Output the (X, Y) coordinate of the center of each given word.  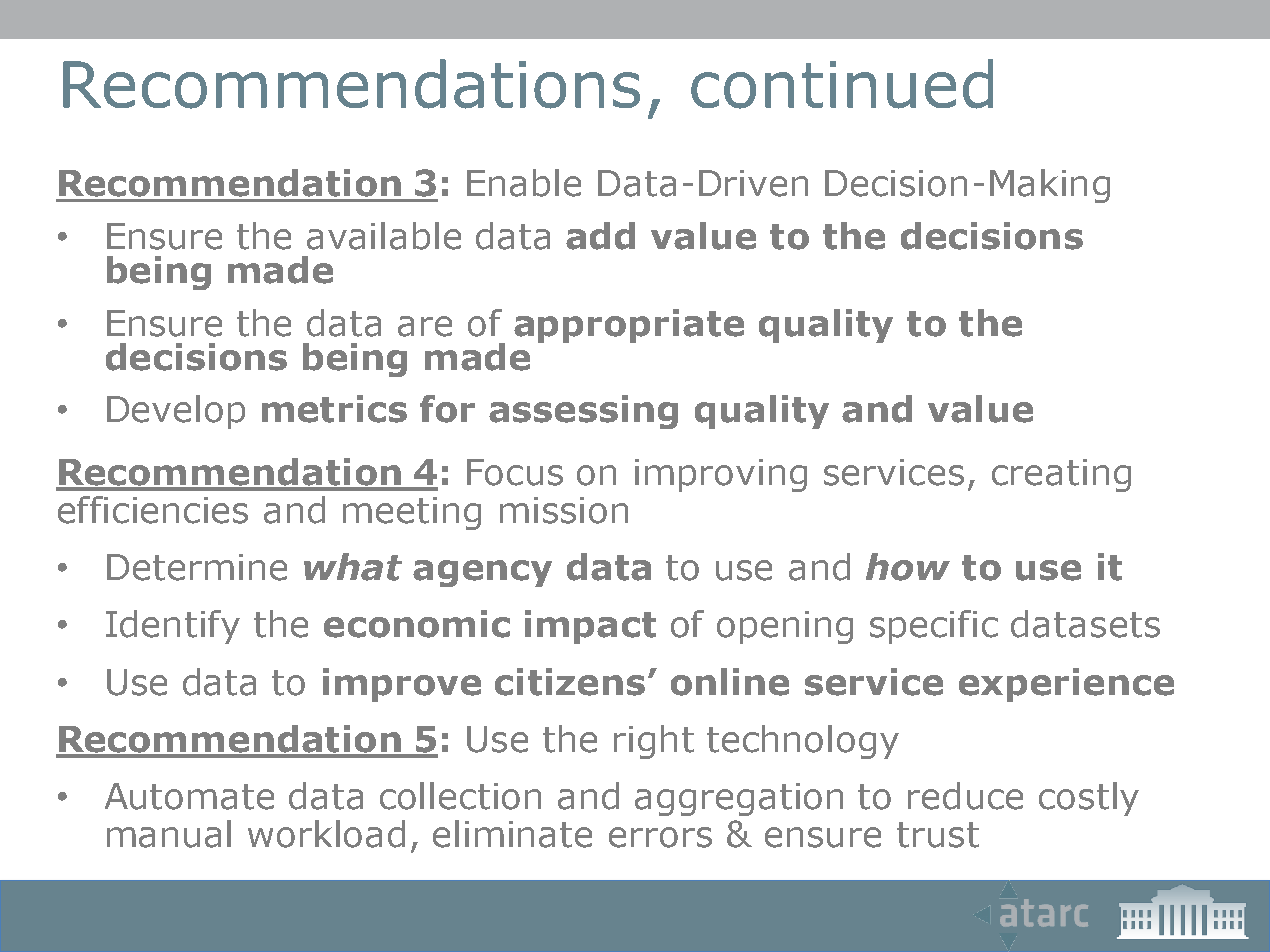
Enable (524, 183)
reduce (965, 796)
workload (326, 834)
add (600, 236)
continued (842, 84)
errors (660, 837)
